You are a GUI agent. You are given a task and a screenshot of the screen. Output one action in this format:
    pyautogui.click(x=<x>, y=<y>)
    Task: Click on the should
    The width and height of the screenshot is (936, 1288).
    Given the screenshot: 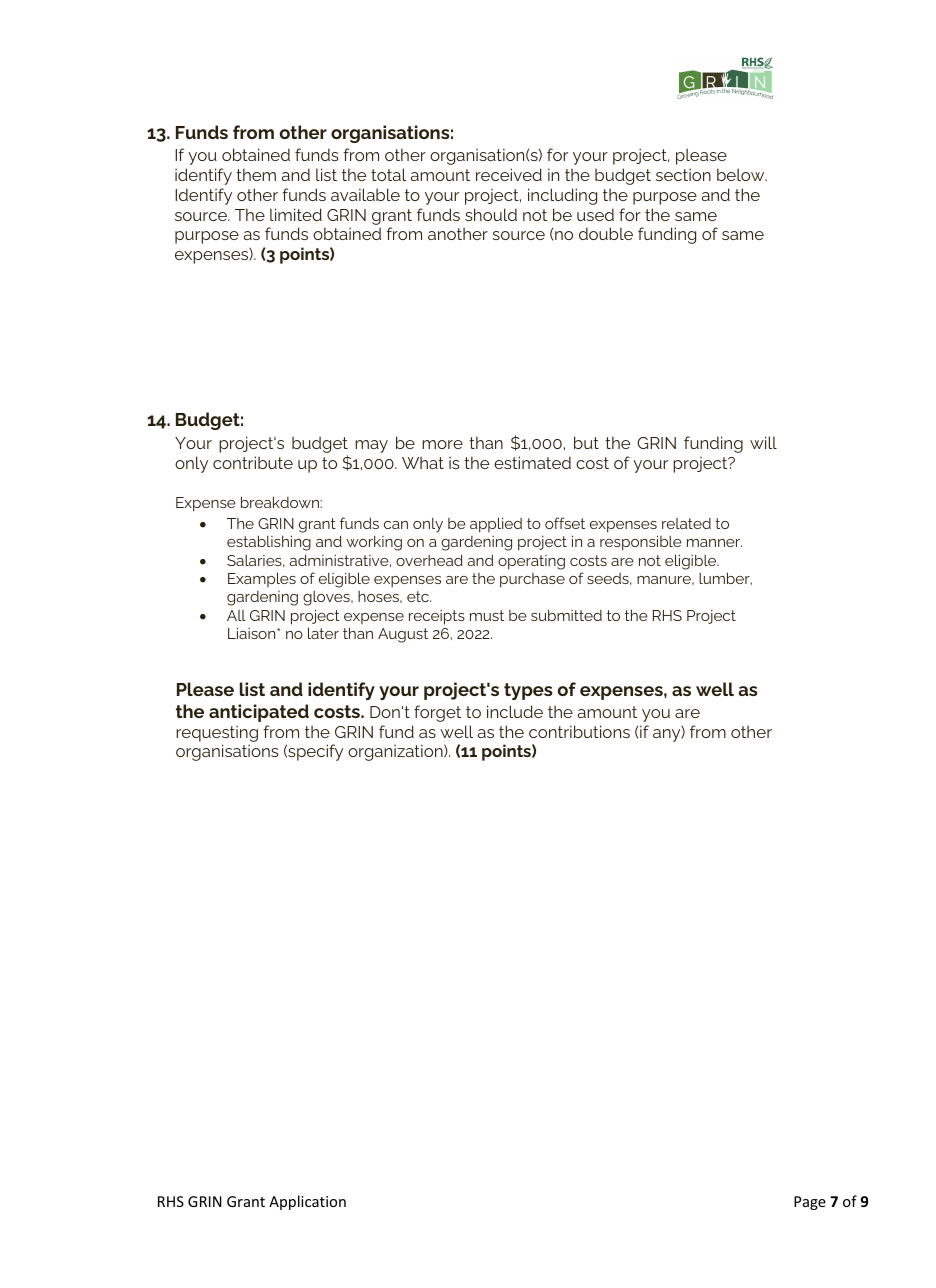 What is the action you would take?
    pyautogui.click(x=491, y=214)
